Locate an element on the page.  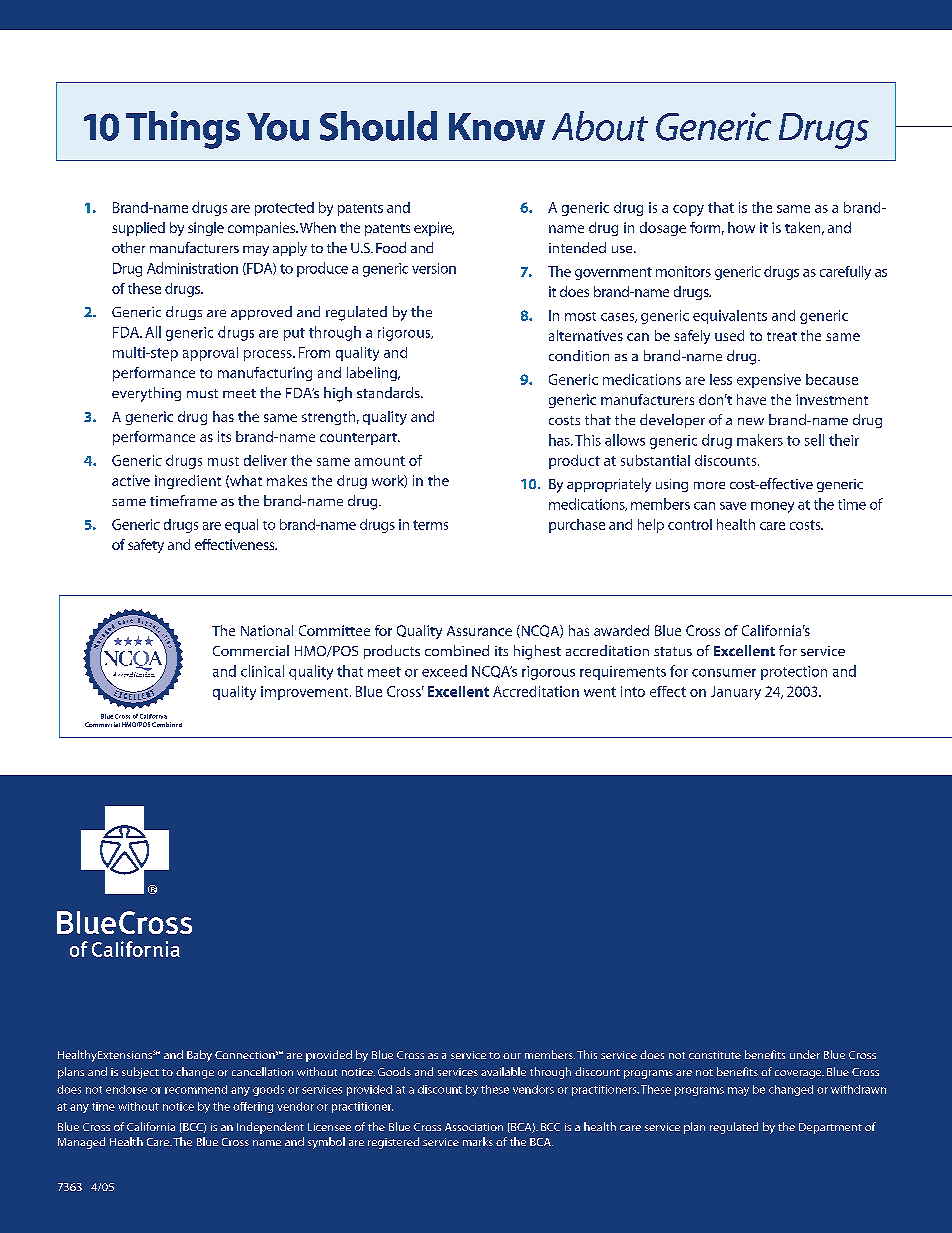
Assurance is located at coordinates (479, 631).
